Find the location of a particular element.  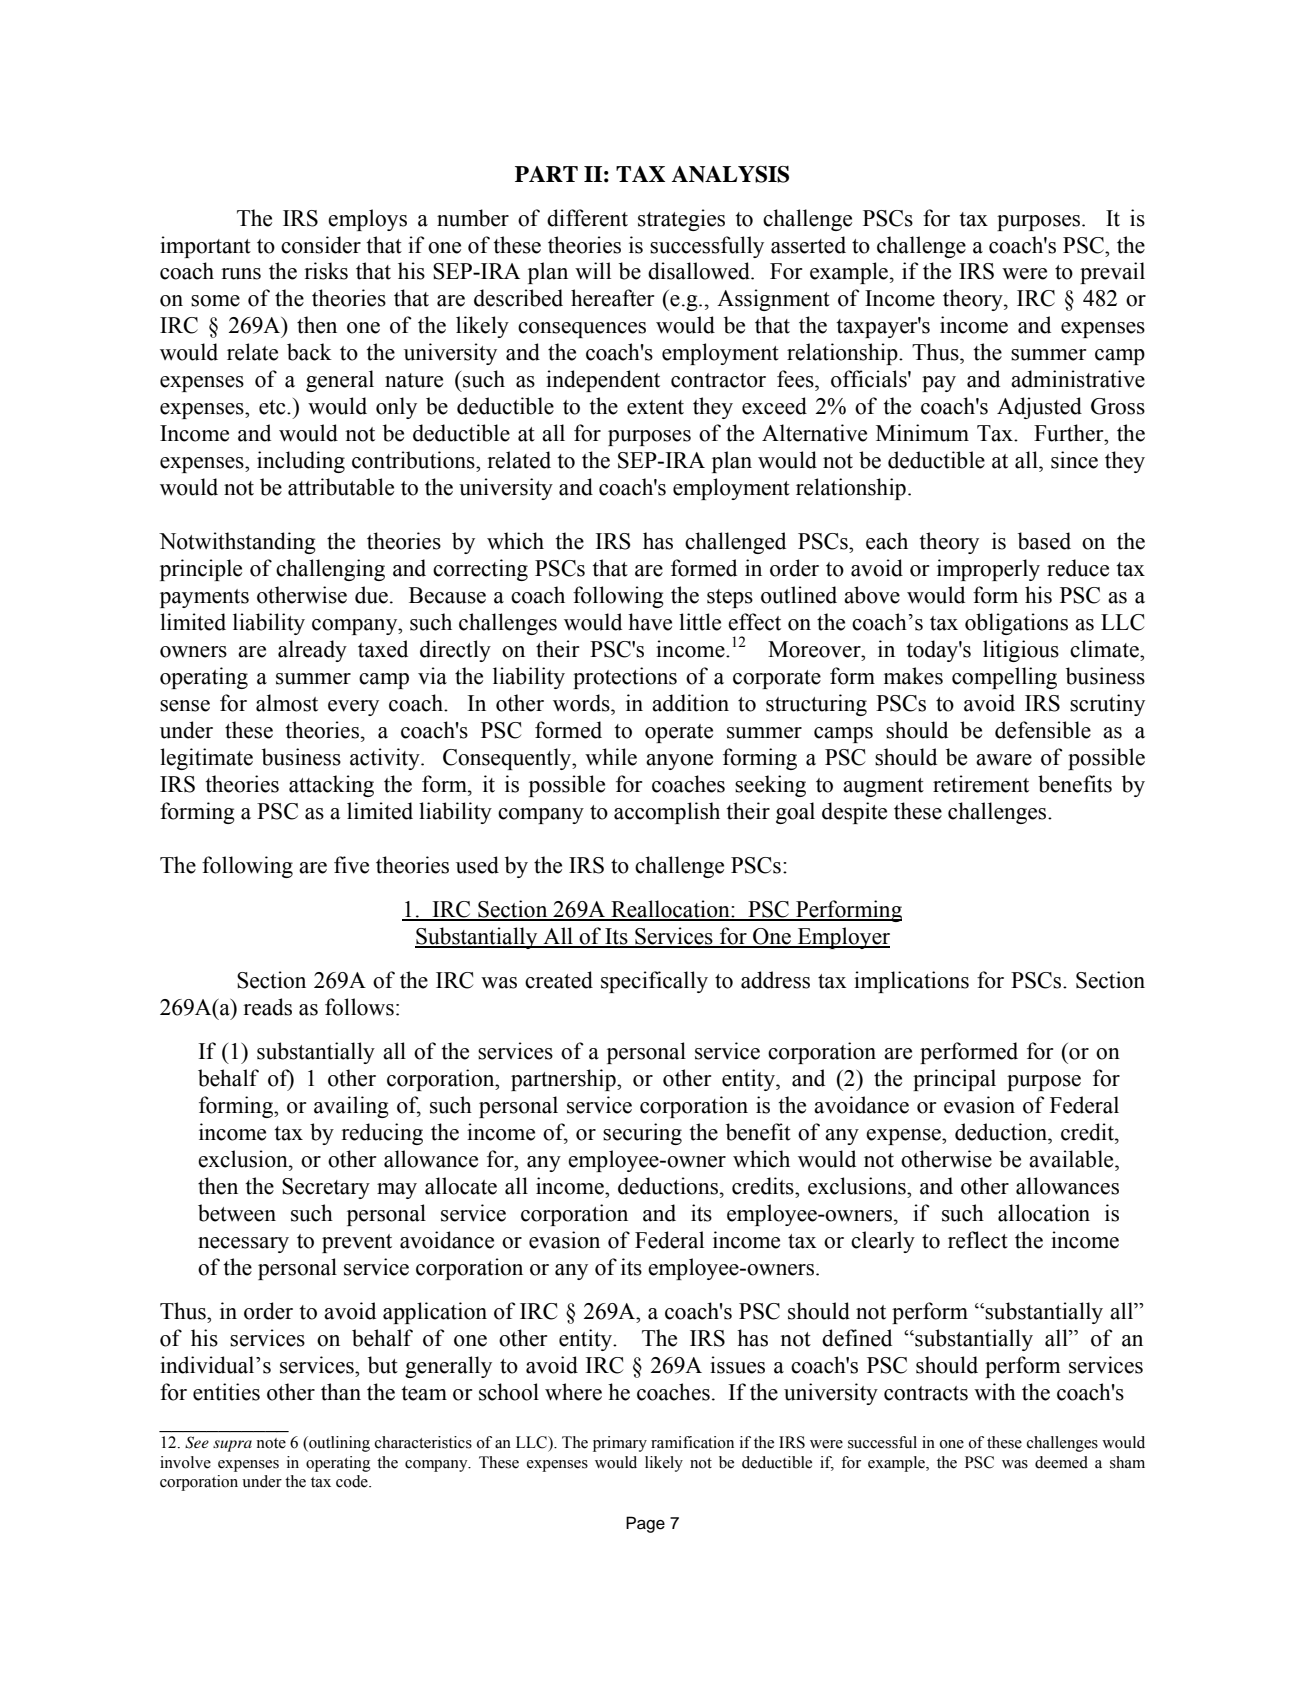

Page is located at coordinates (645, 1524).
